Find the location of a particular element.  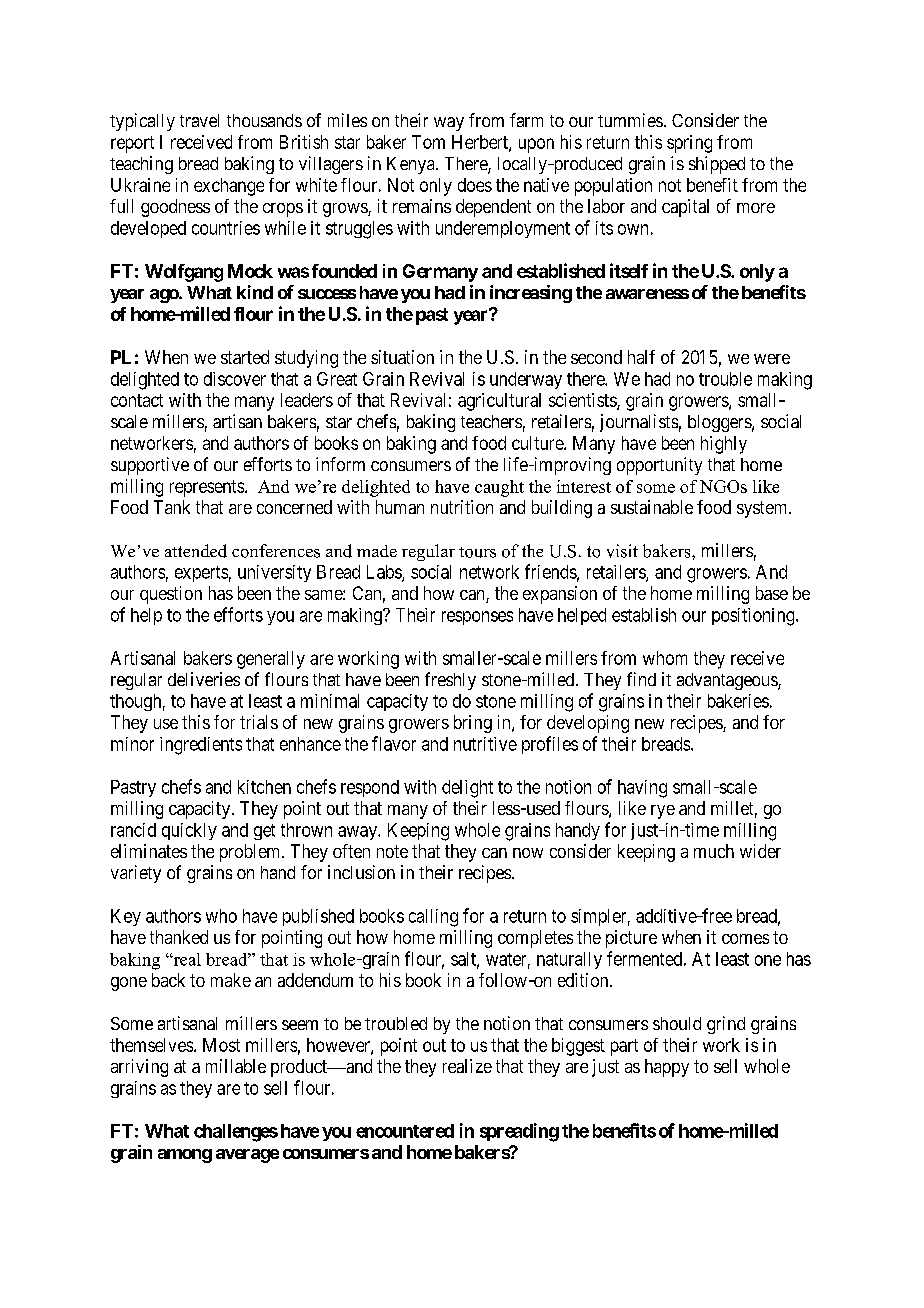

deliveries is located at coordinates (204, 679).
